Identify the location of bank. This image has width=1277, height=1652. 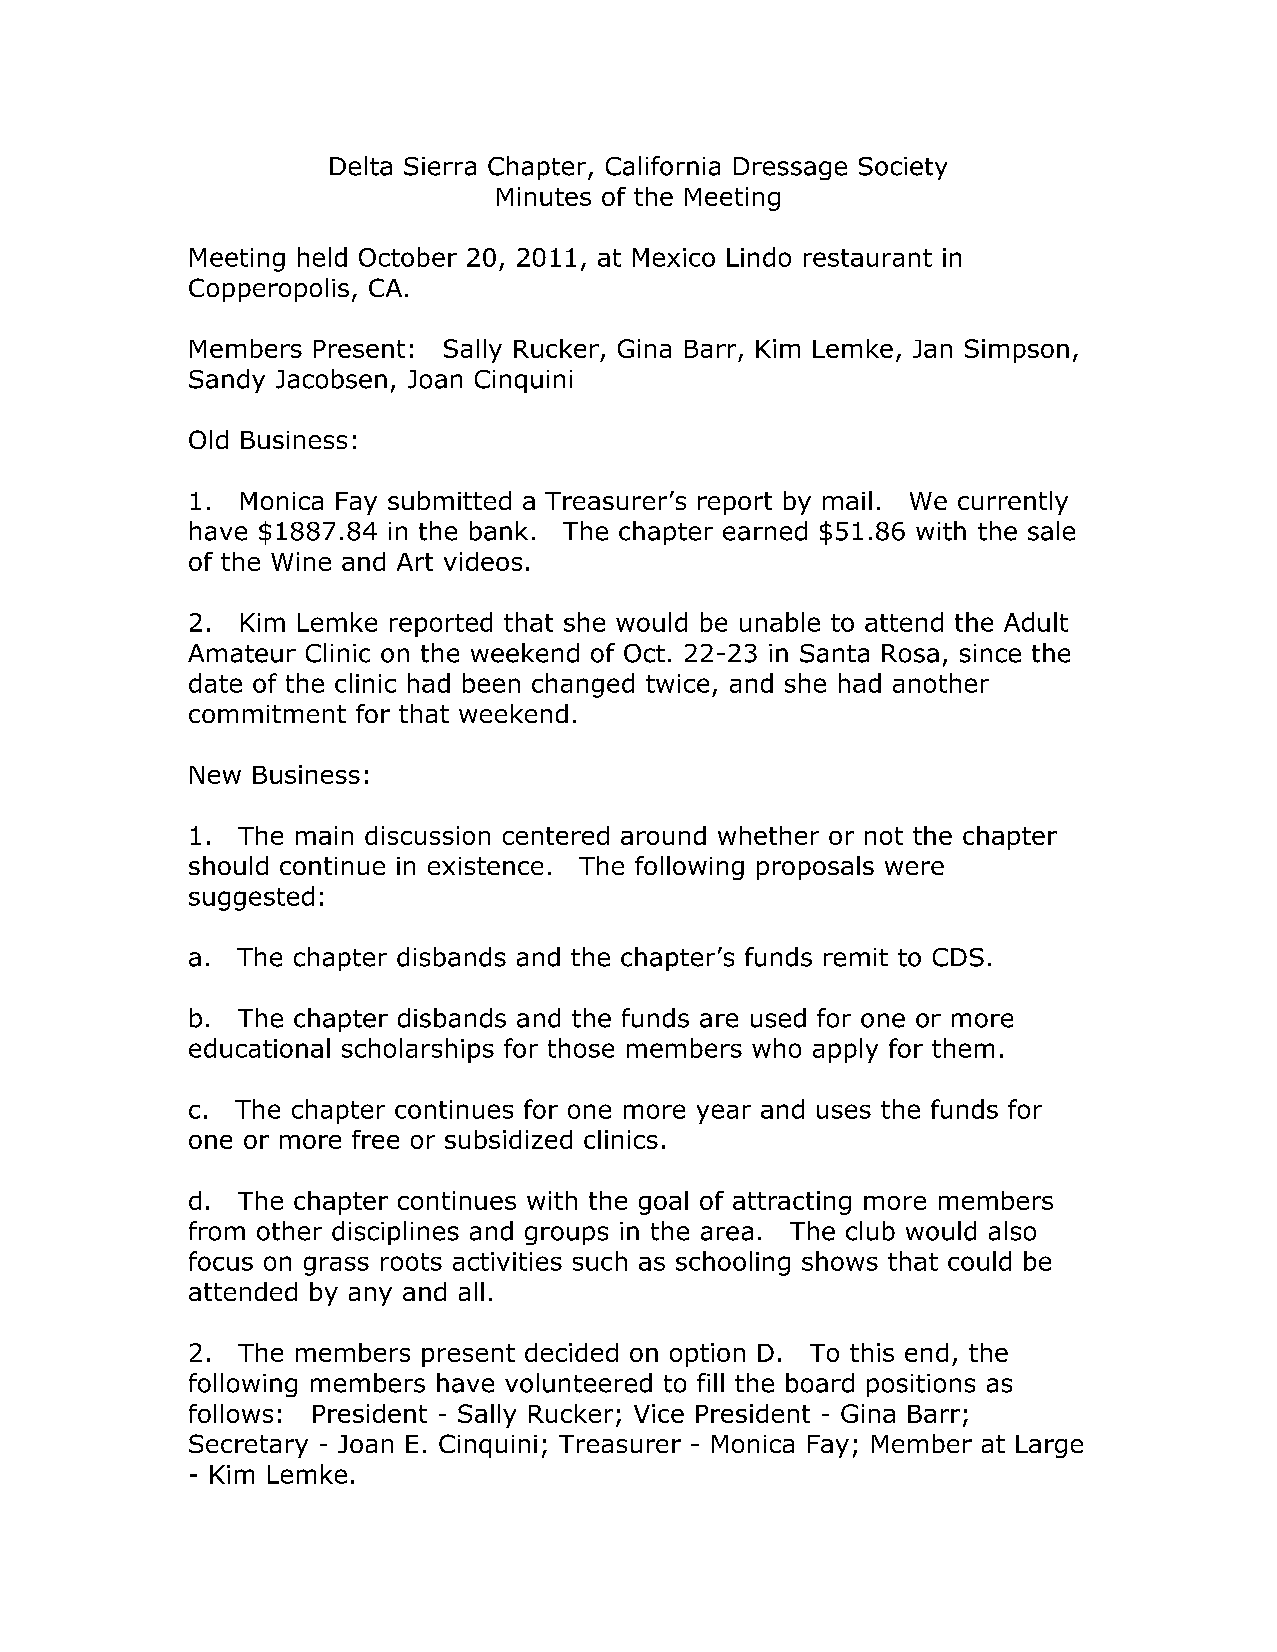
(499, 531).
